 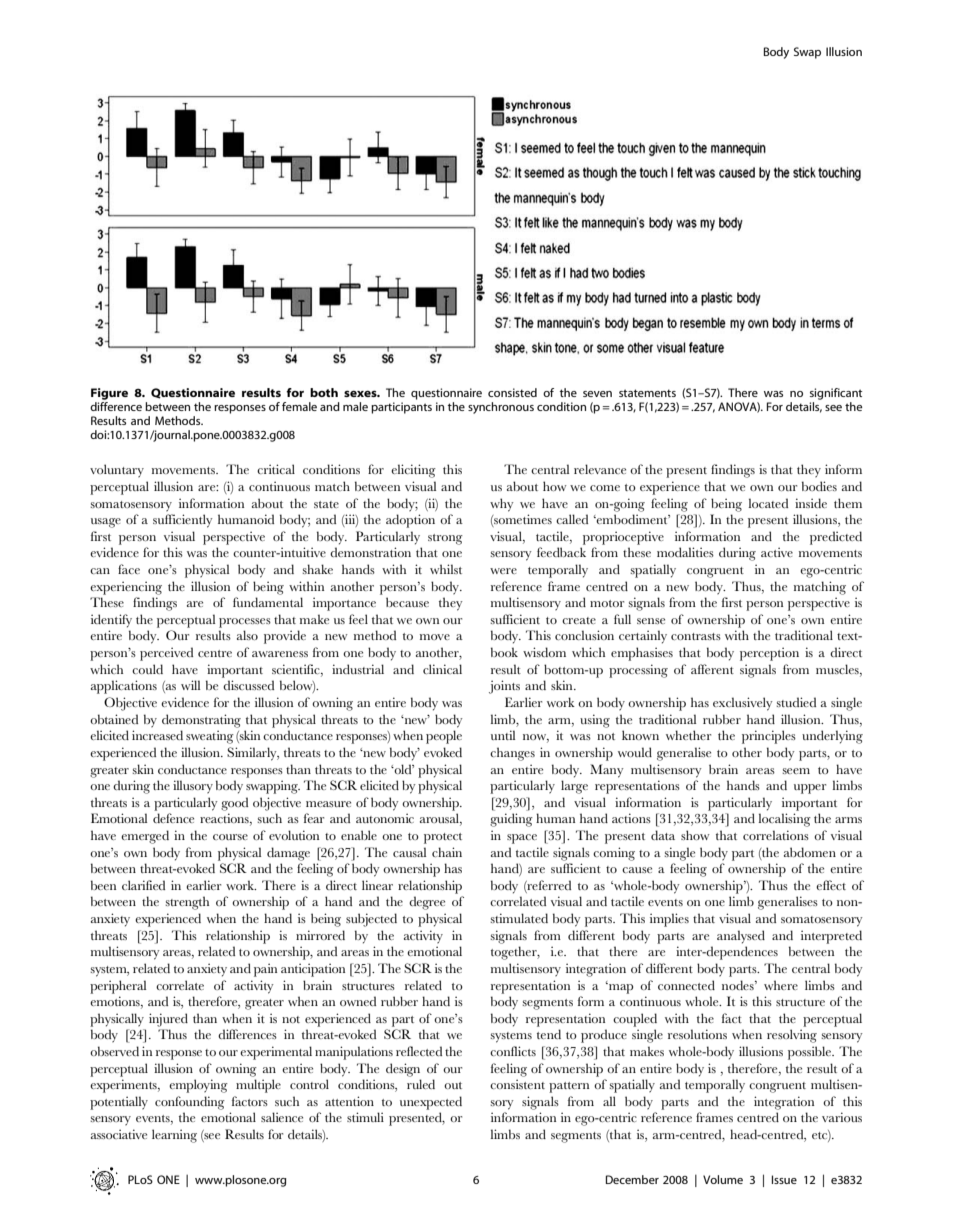 What do you see at coordinates (503, 571) in the screenshot?
I see `were` at bounding box center [503, 571].
